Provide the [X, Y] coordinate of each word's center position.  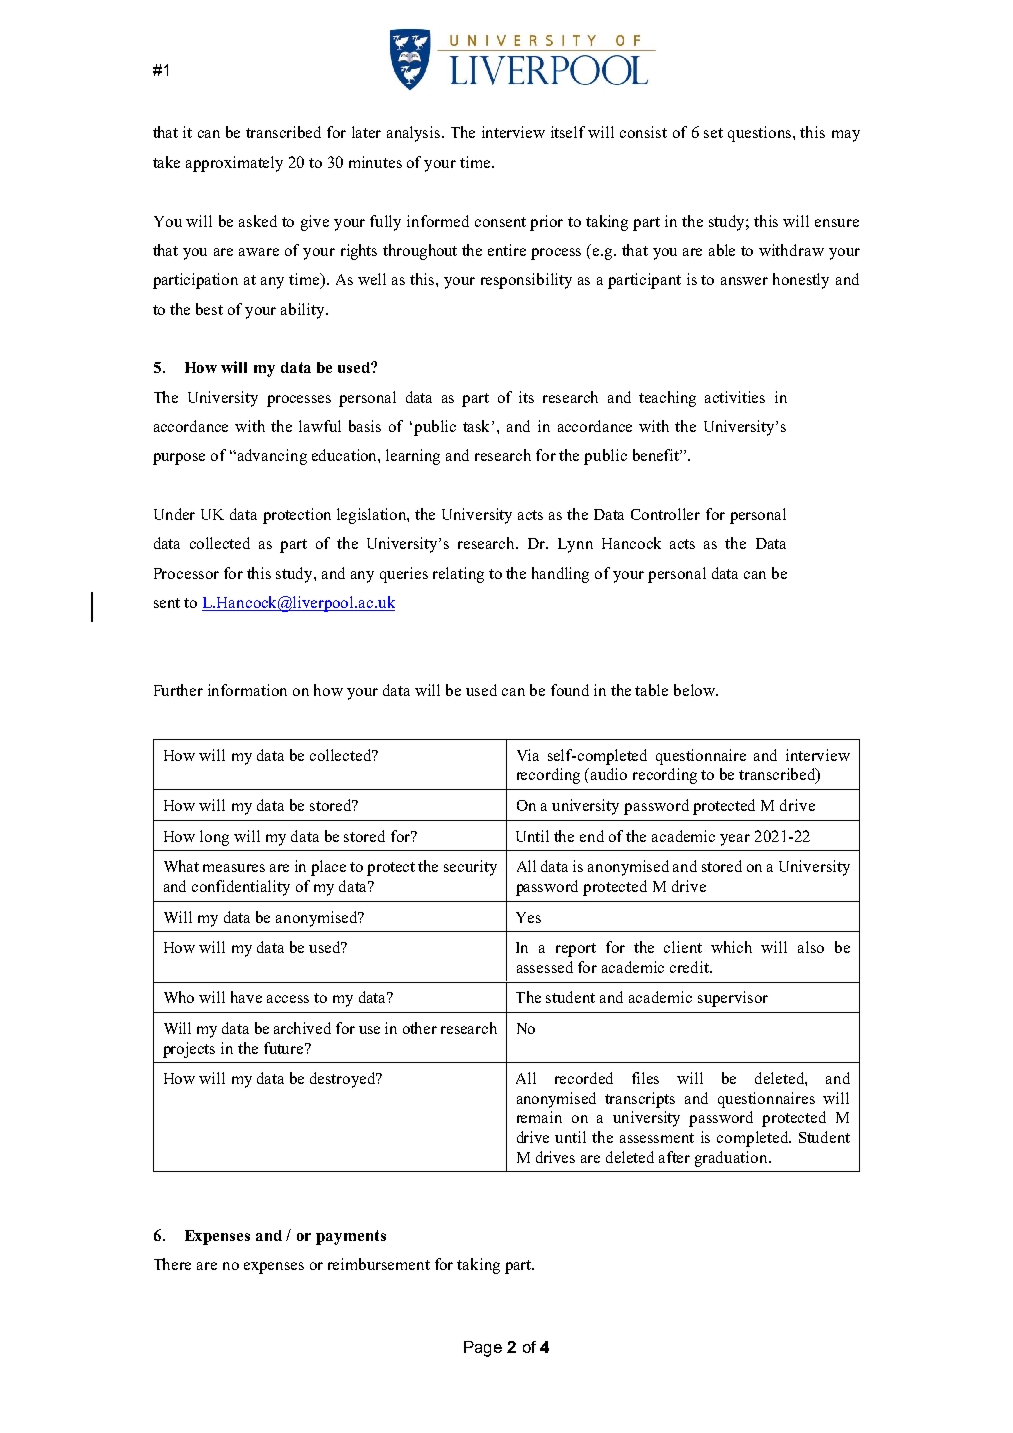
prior [546, 223]
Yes [528, 917]
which [731, 947]
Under [174, 514]
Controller [665, 514]
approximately [234, 164]
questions [761, 134]
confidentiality [241, 888]
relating [458, 575]
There [172, 1264]
